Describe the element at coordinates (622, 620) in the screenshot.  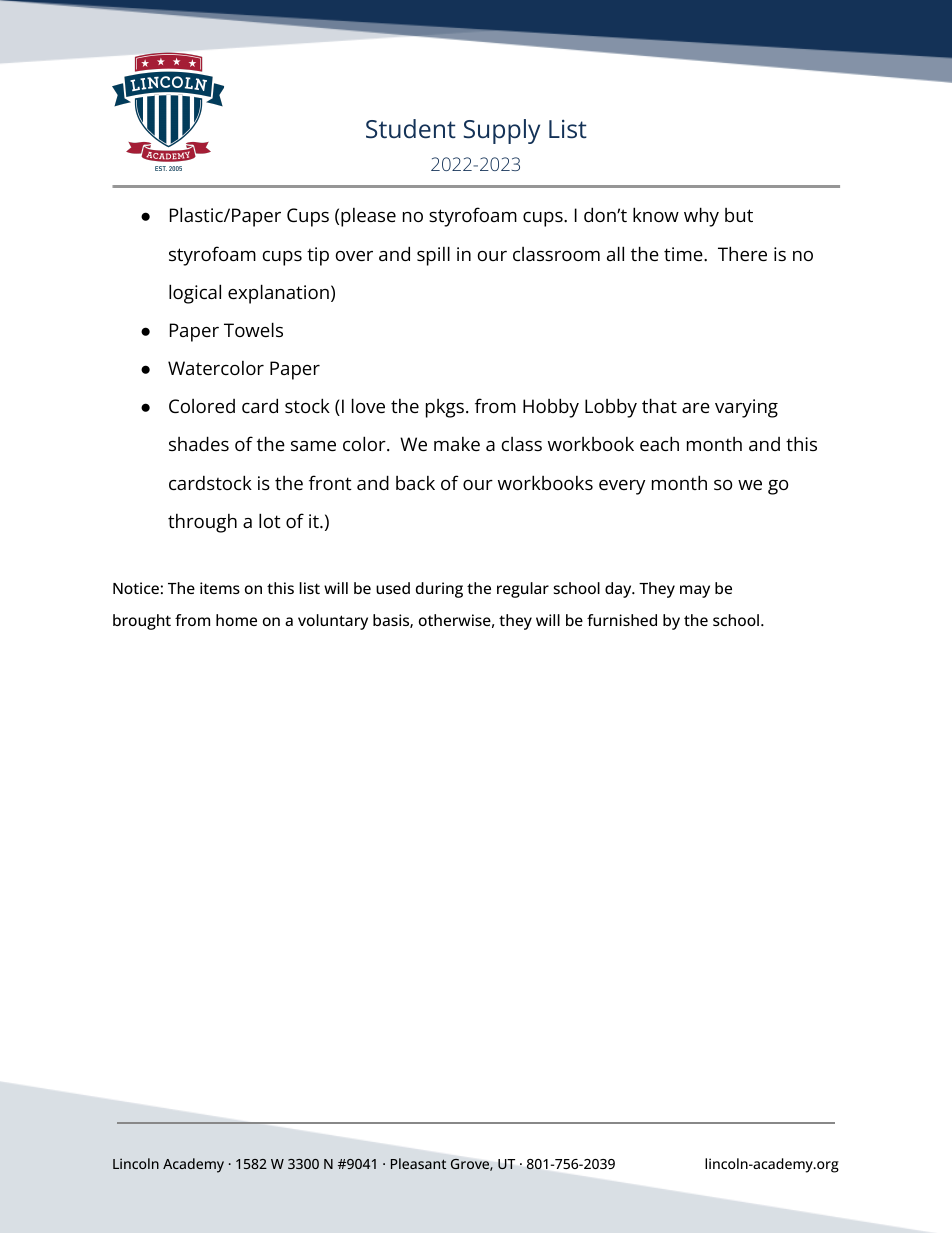
I see `furnished` at that location.
